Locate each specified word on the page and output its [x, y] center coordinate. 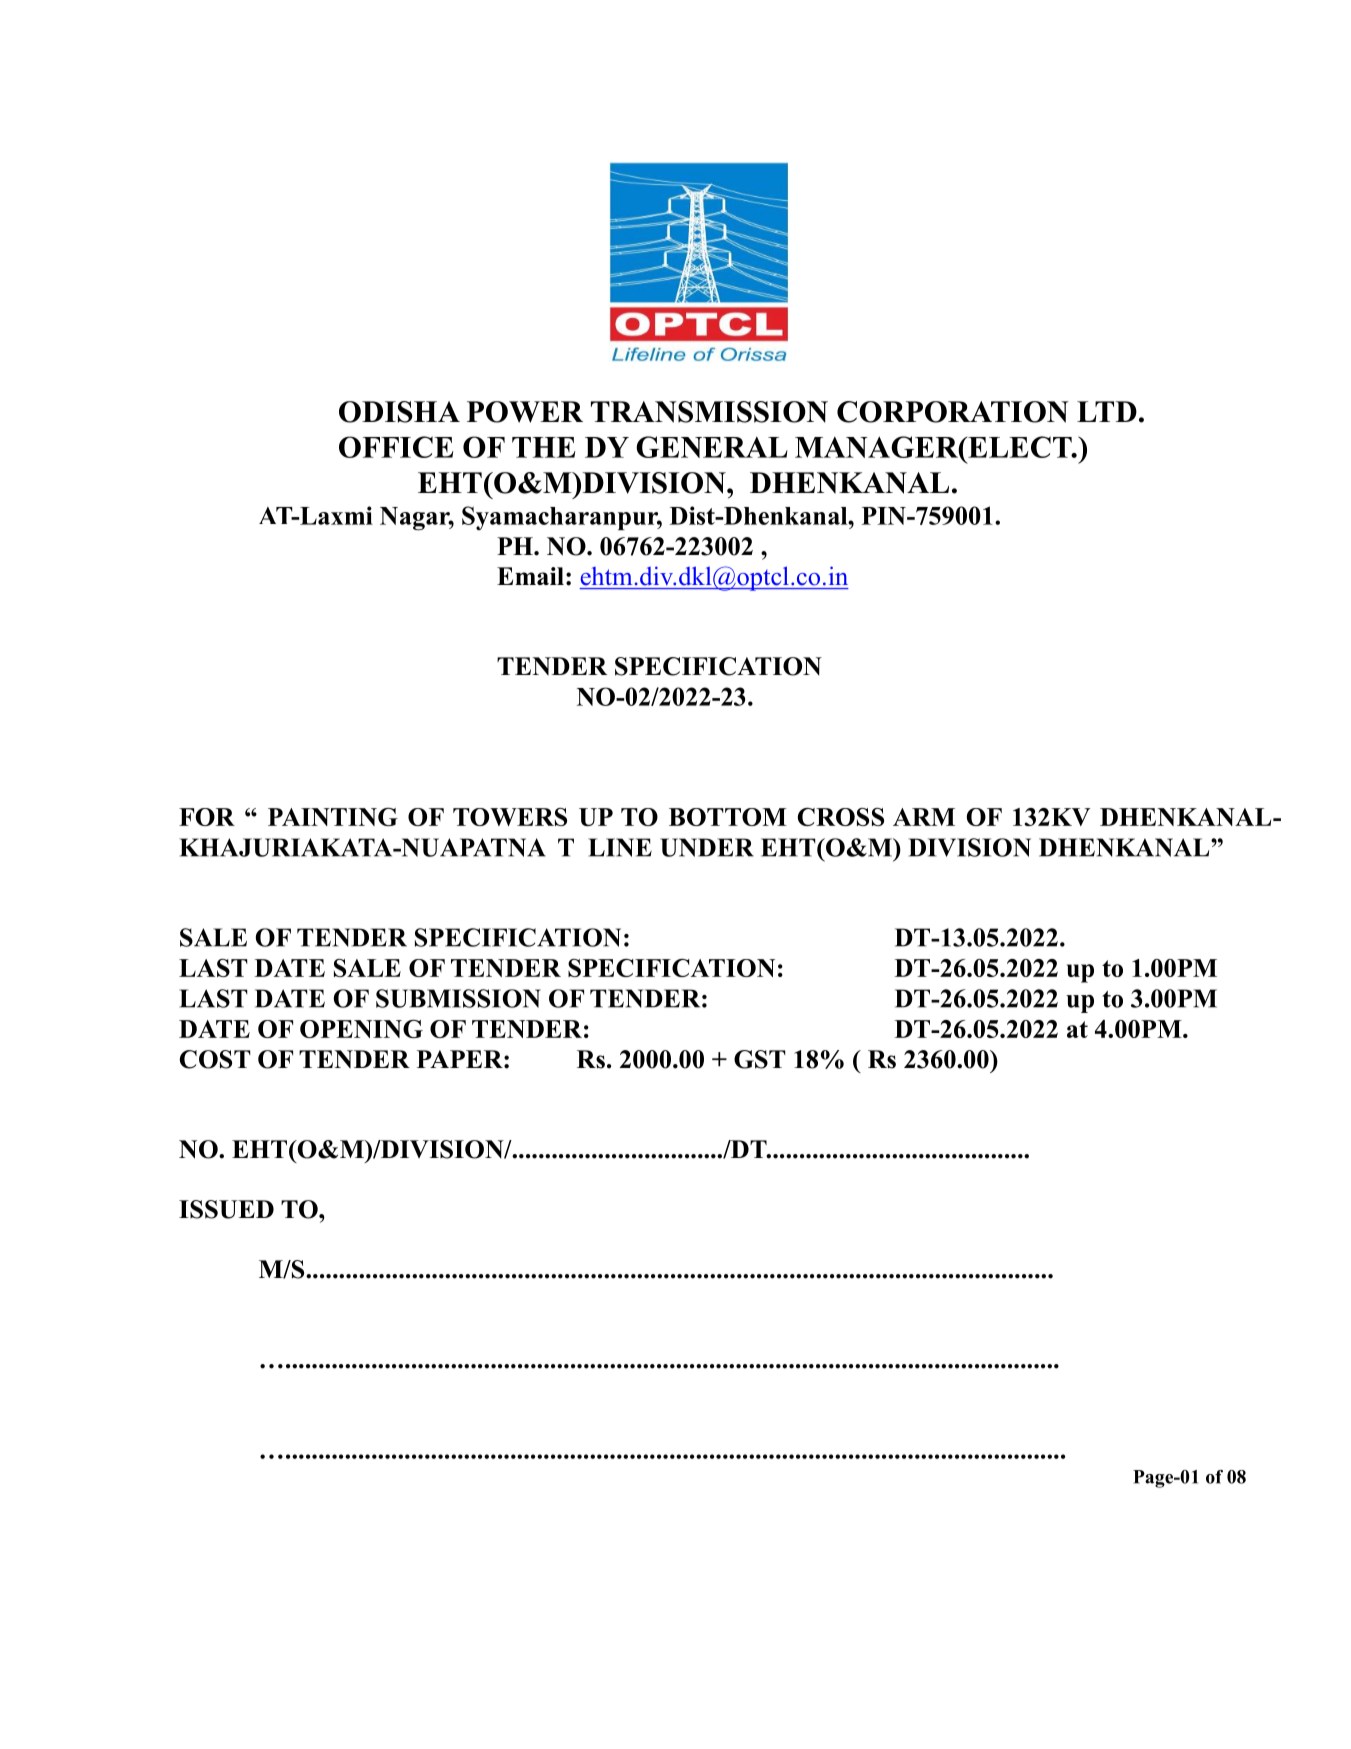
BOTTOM [728, 817]
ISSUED [226, 1209]
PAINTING [333, 817]
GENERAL [712, 447]
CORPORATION [953, 412]
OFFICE [396, 447]
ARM [924, 817]
